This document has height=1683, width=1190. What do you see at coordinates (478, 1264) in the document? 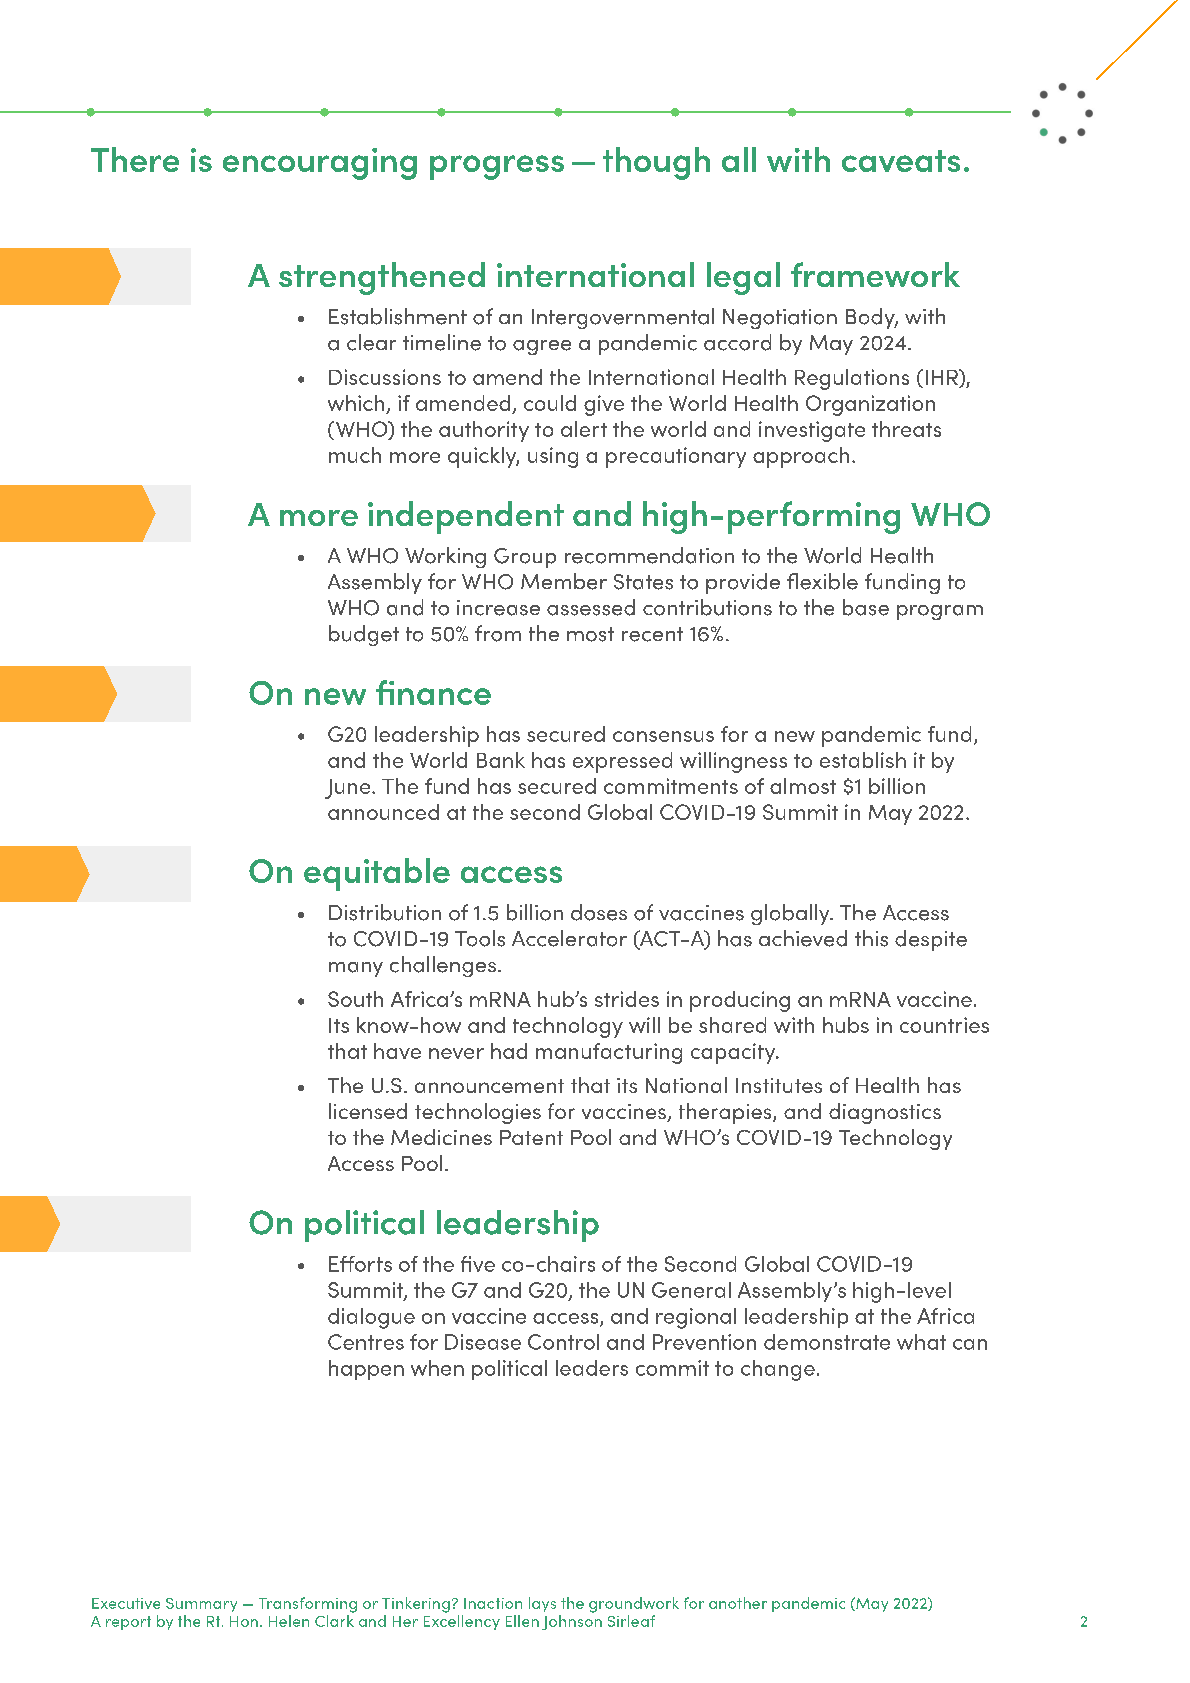
I see `five` at bounding box center [478, 1264].
